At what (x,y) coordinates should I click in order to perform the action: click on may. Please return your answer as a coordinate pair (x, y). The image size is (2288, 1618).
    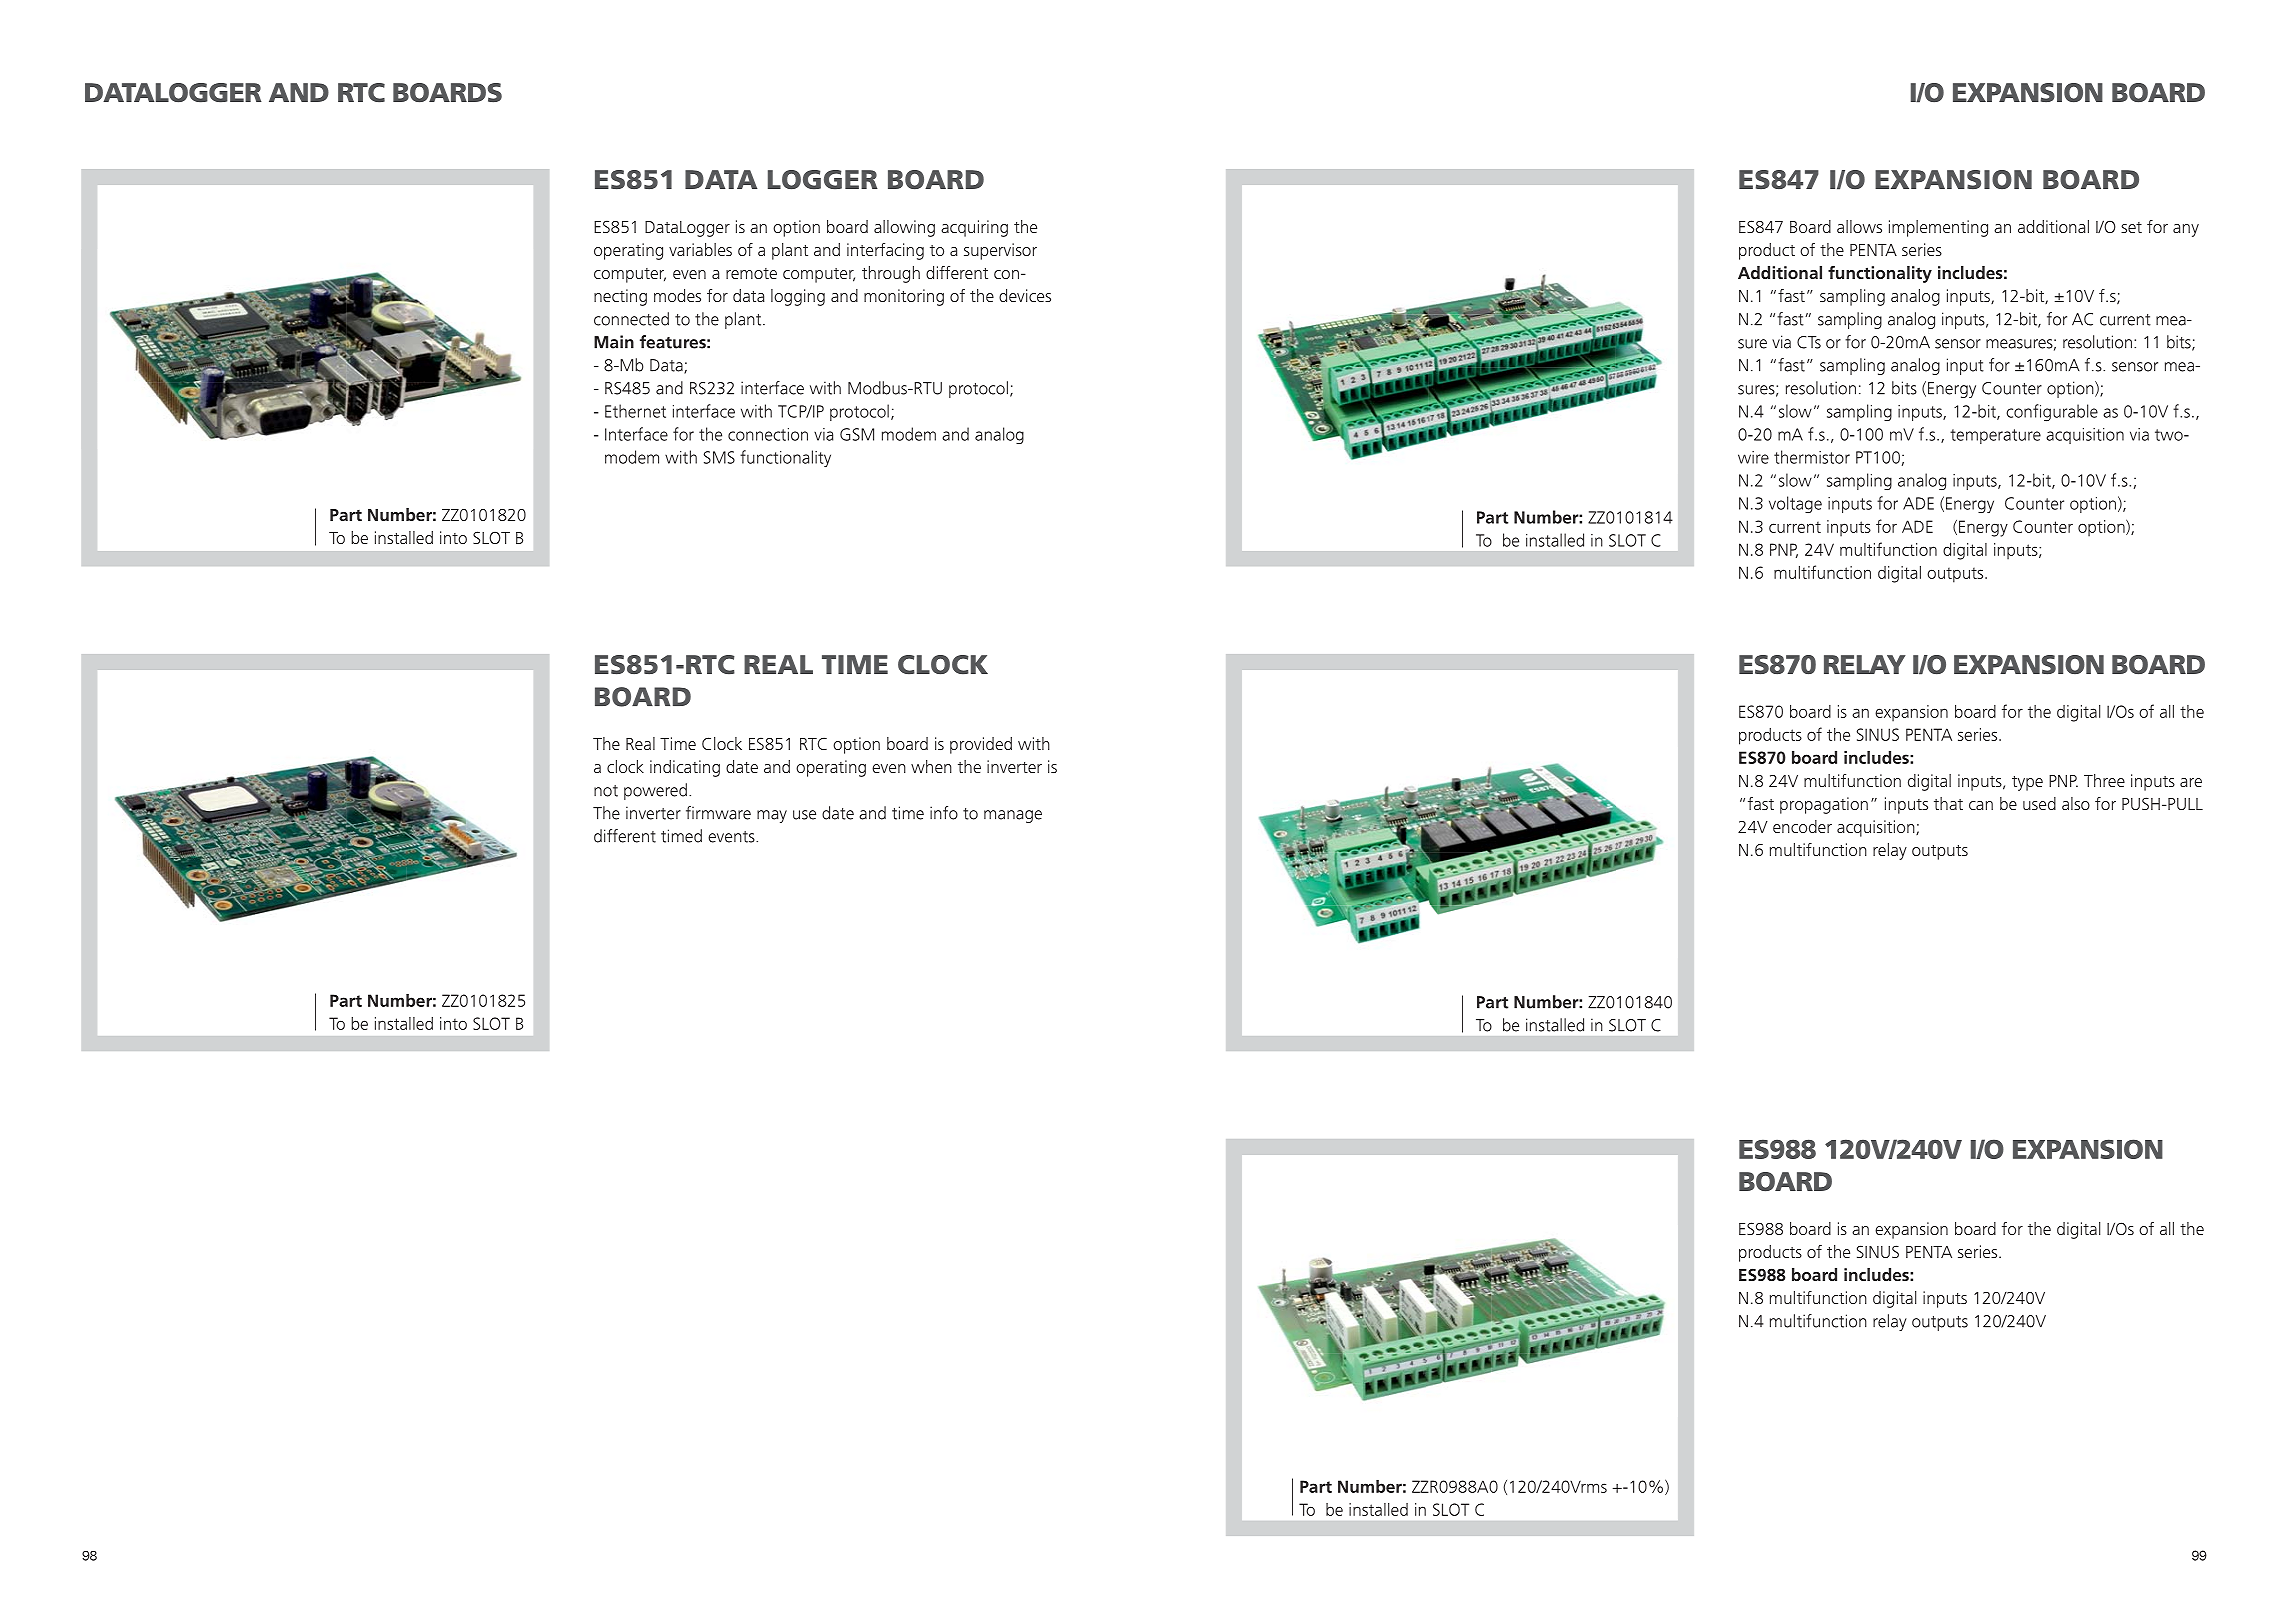
    Looking at the image, I should click on (772, 816).
